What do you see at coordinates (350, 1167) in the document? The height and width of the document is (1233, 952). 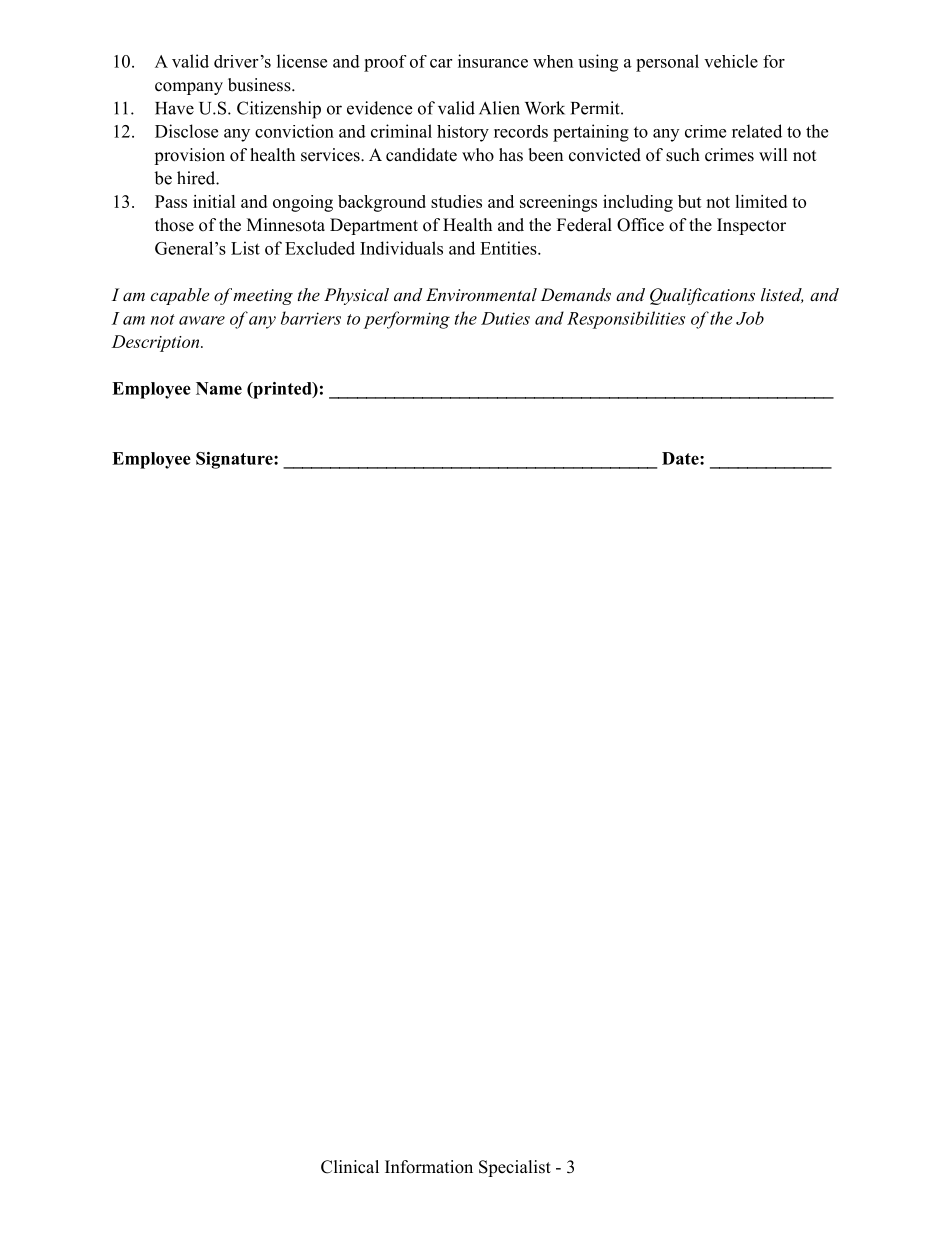 I see `Clinical` at bounding box center [350, 1167].
